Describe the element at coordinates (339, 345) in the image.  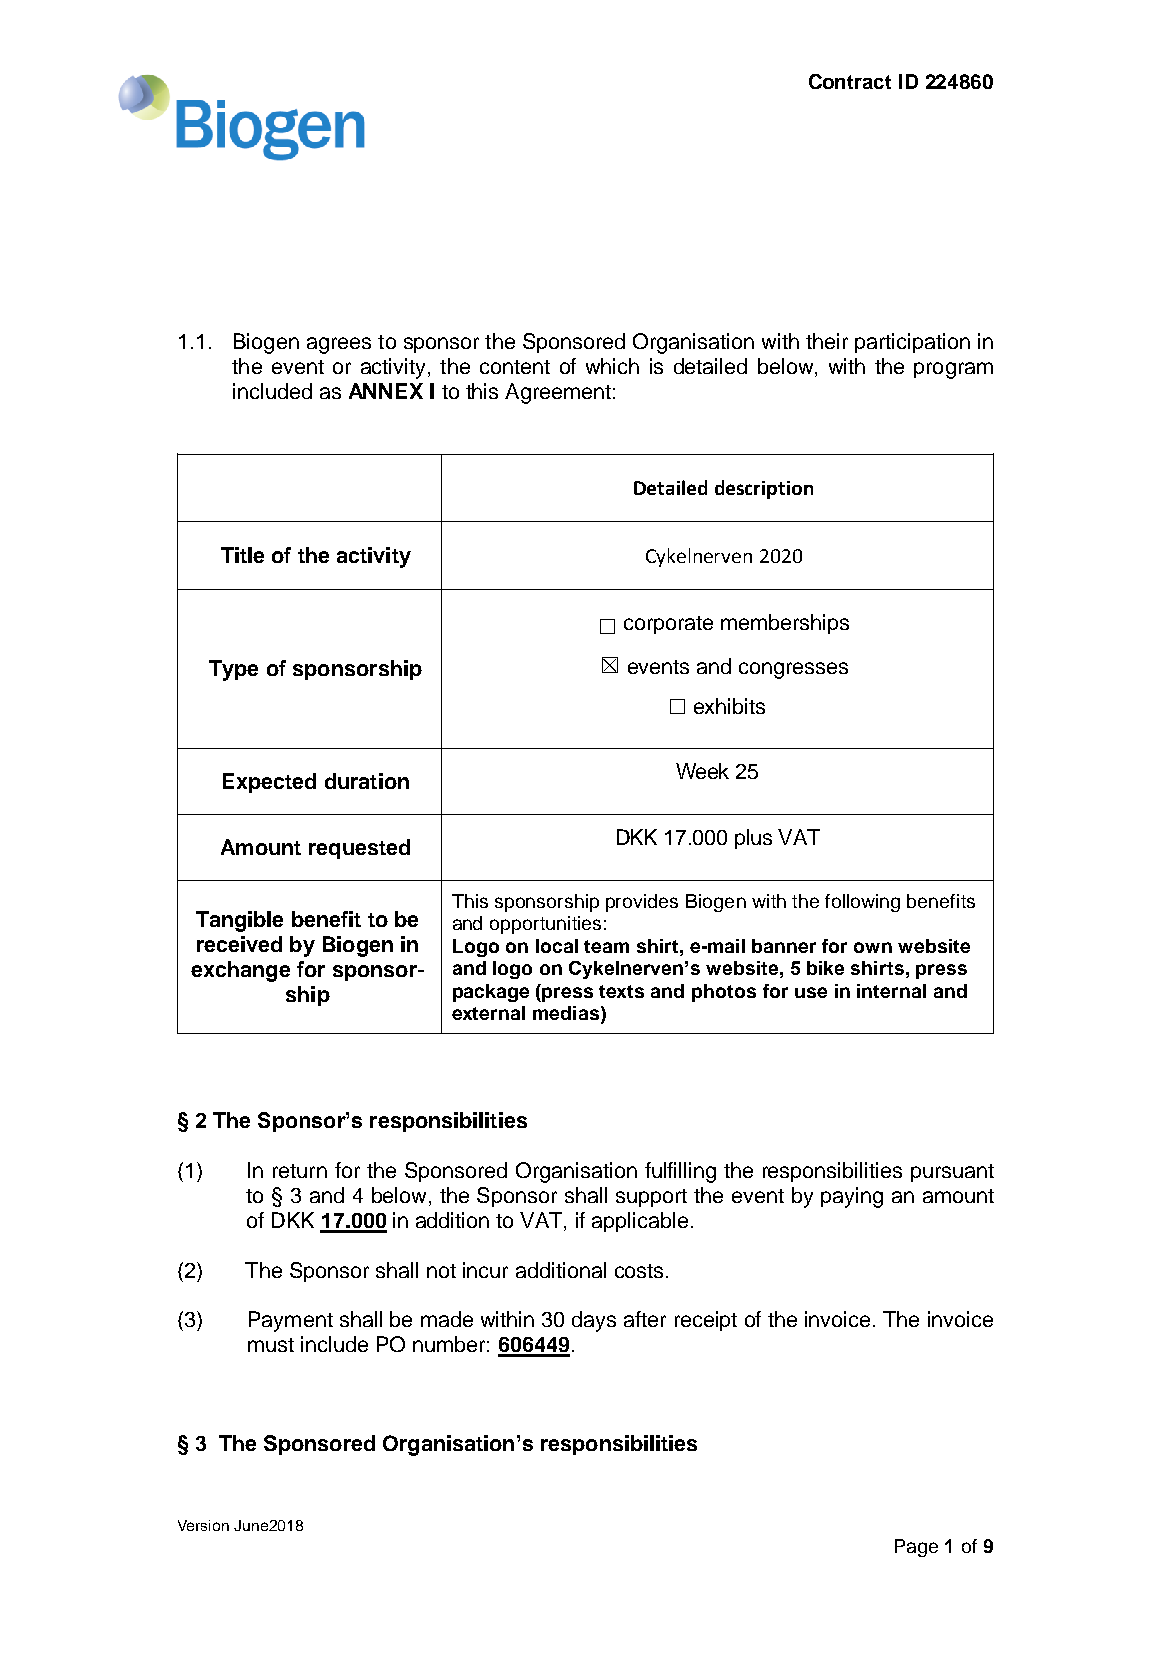
I see `agrees` at that location.
